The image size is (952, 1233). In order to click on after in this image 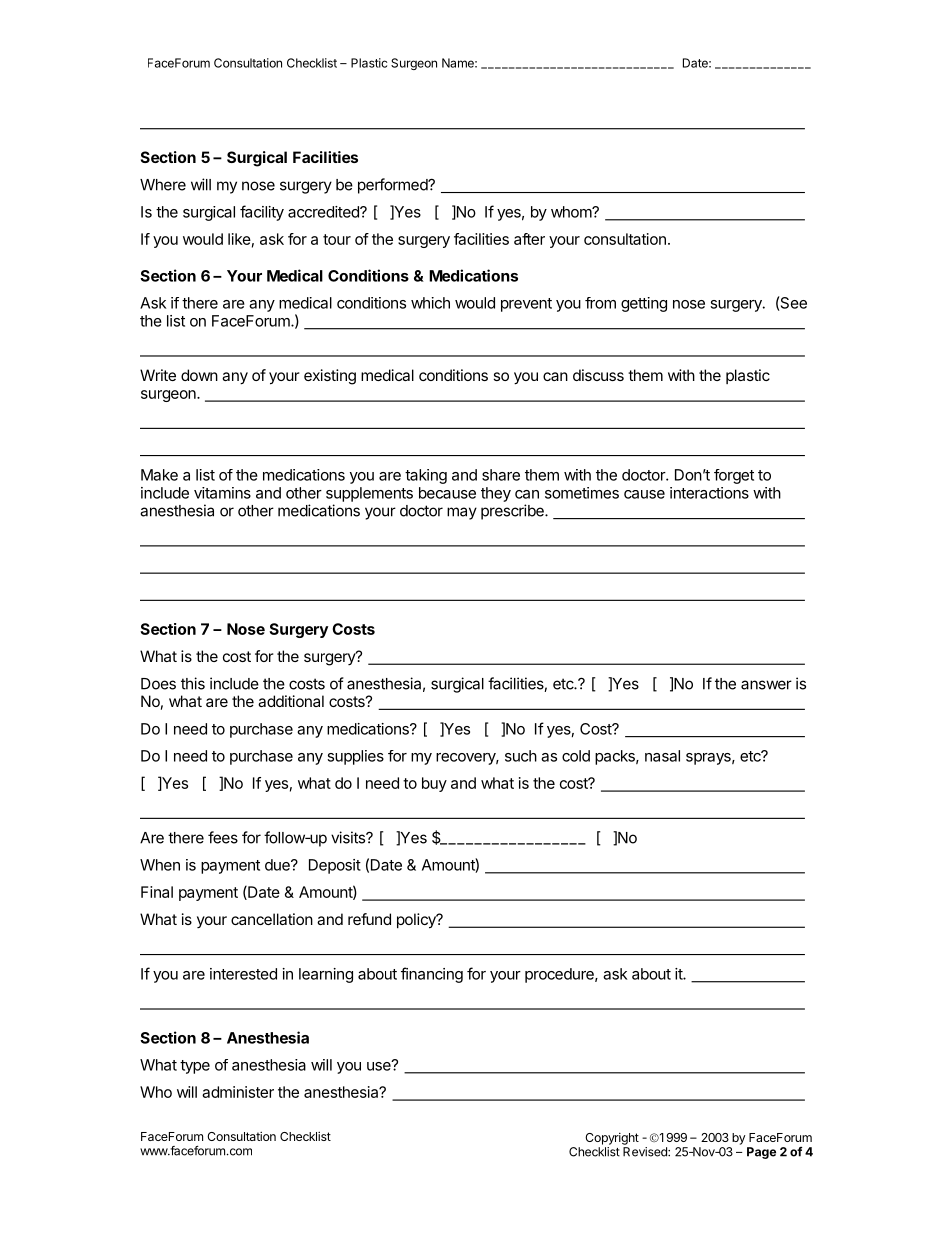, I will do `click(529, 239)`.
